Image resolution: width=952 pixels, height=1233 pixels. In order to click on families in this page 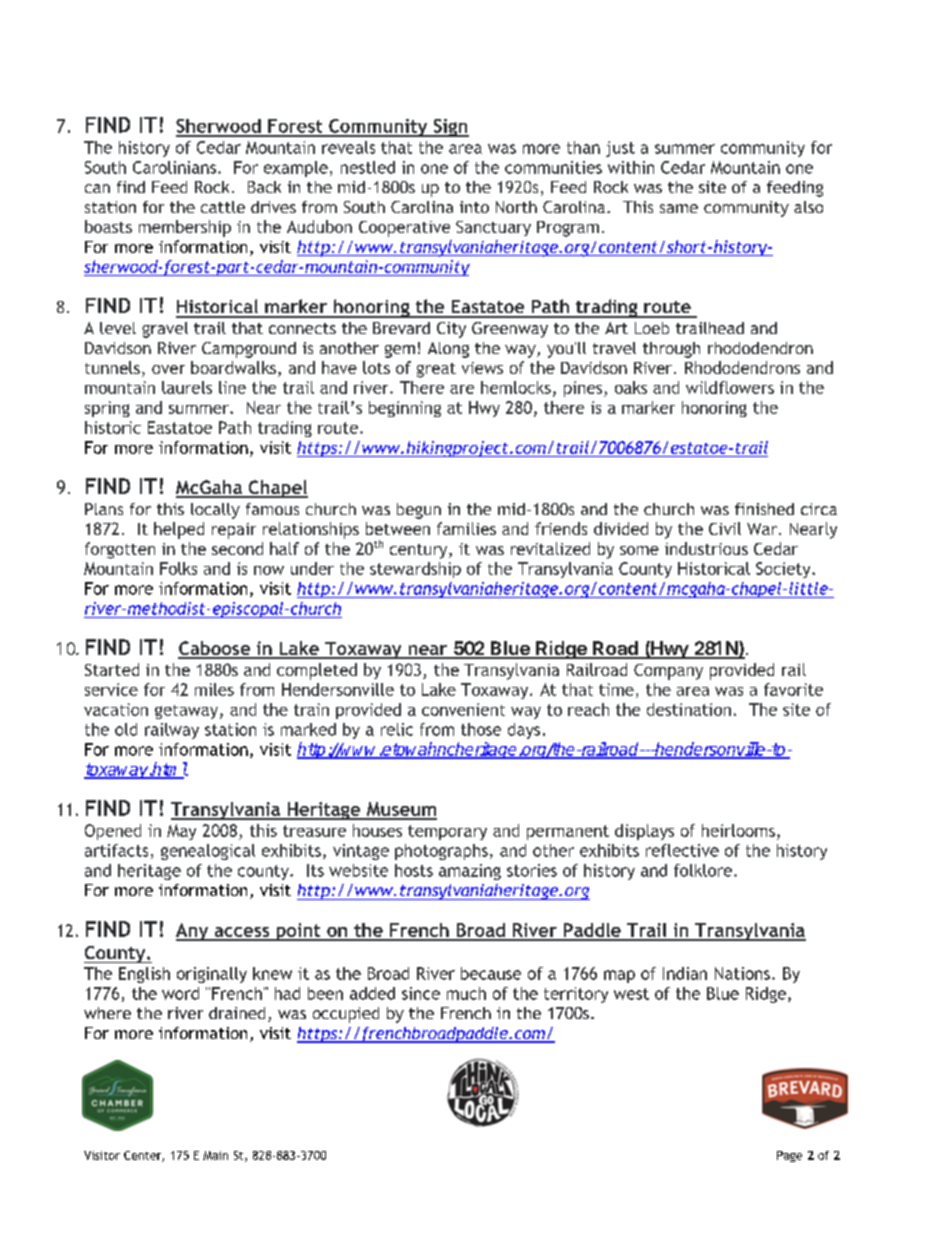, I will do `click(466, 528)`.
